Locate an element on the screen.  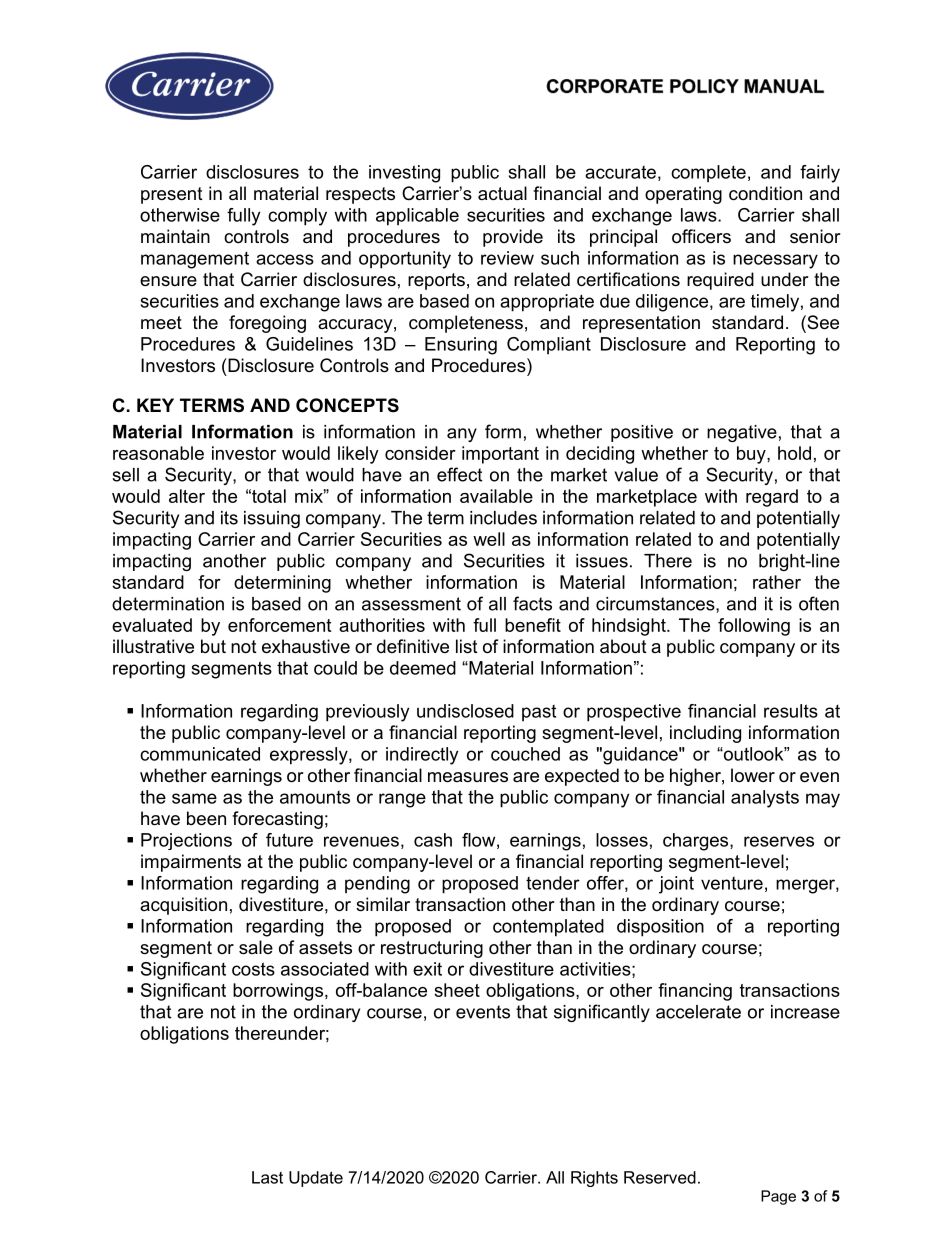
condition is located at coordinates (765, 193).
